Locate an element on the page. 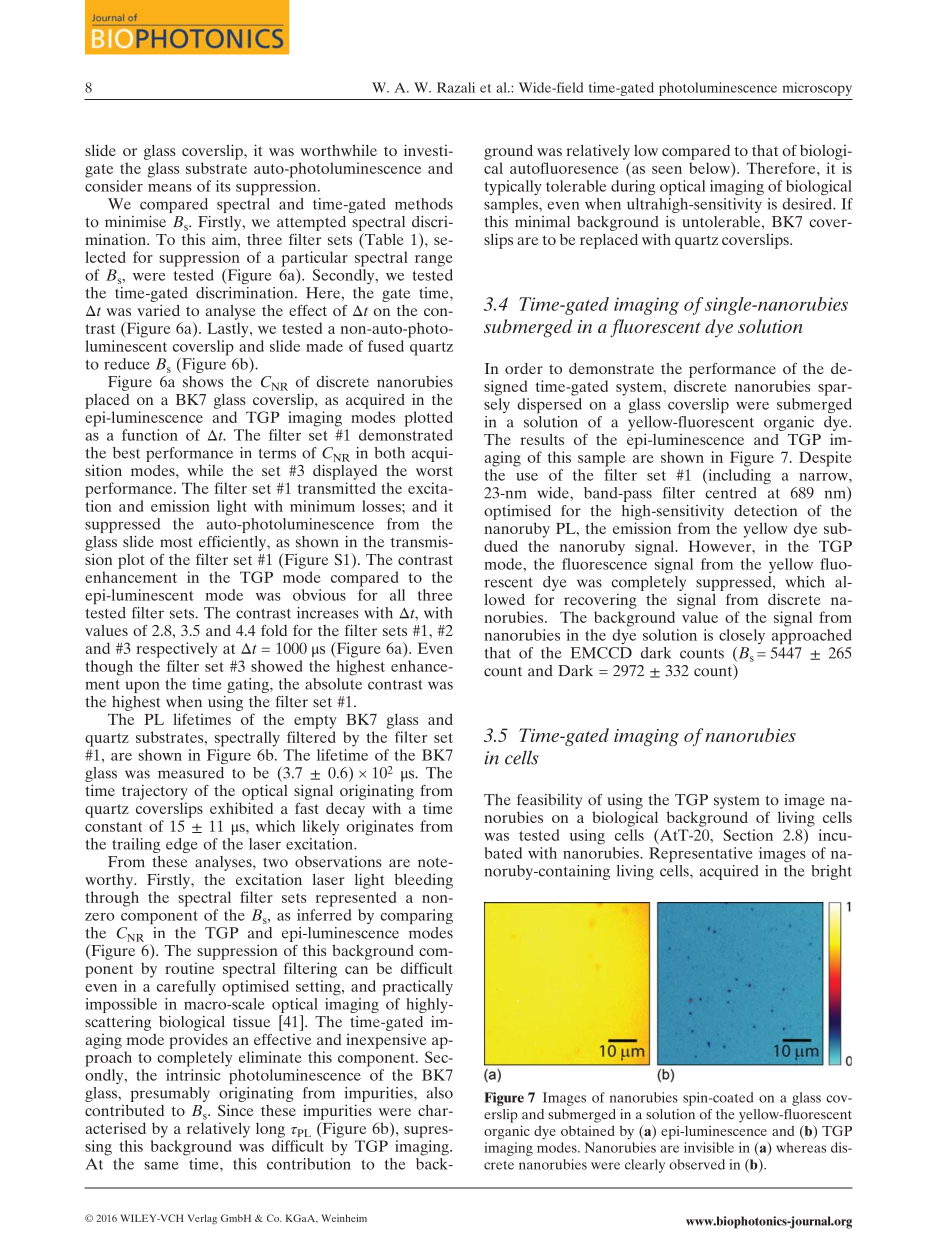 Image resolution: width=952 pixels, height=1251 pixels. also is located at coordinates (440, 1093).
